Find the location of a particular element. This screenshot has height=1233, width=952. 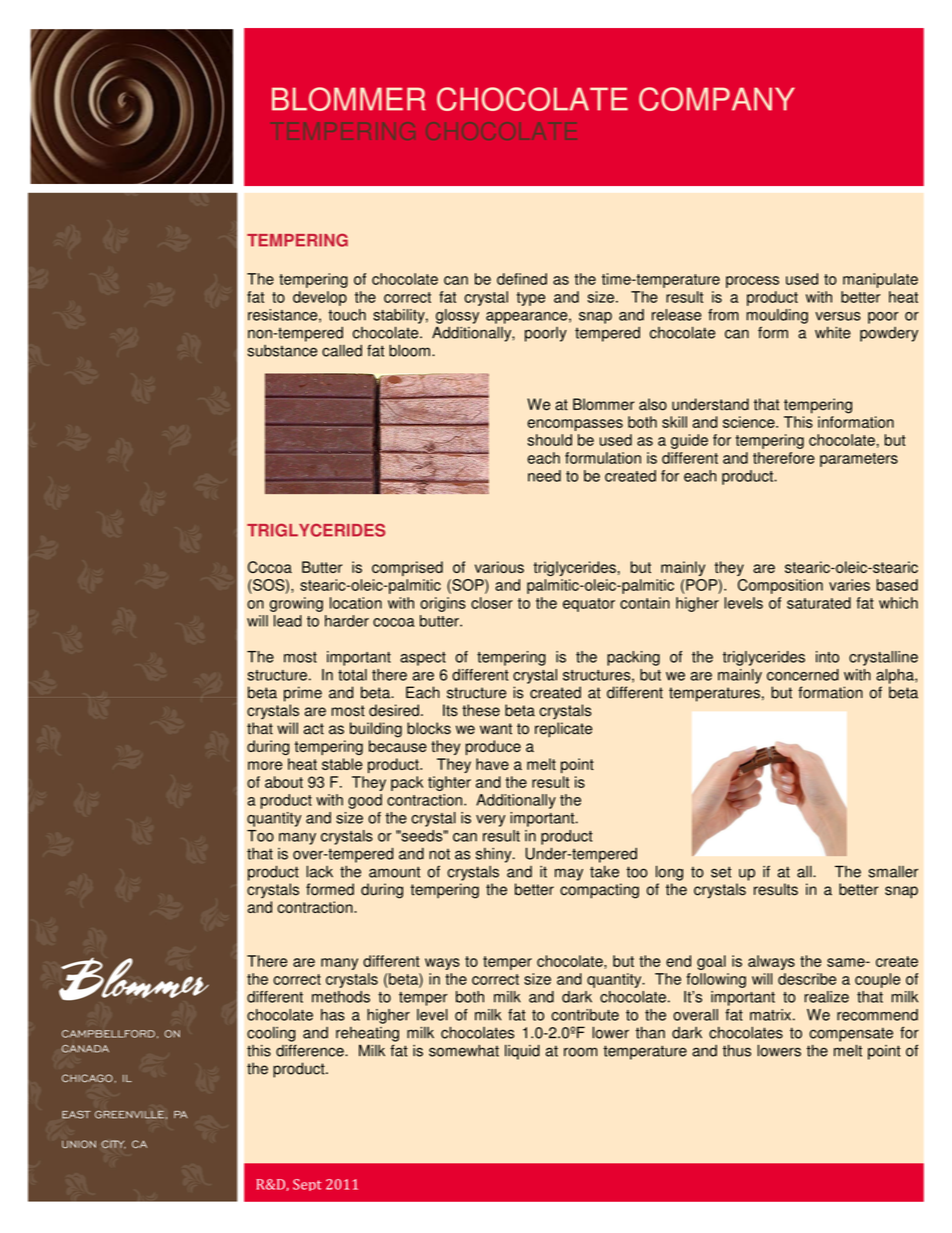

develop is located at coordinates (320, 298).
